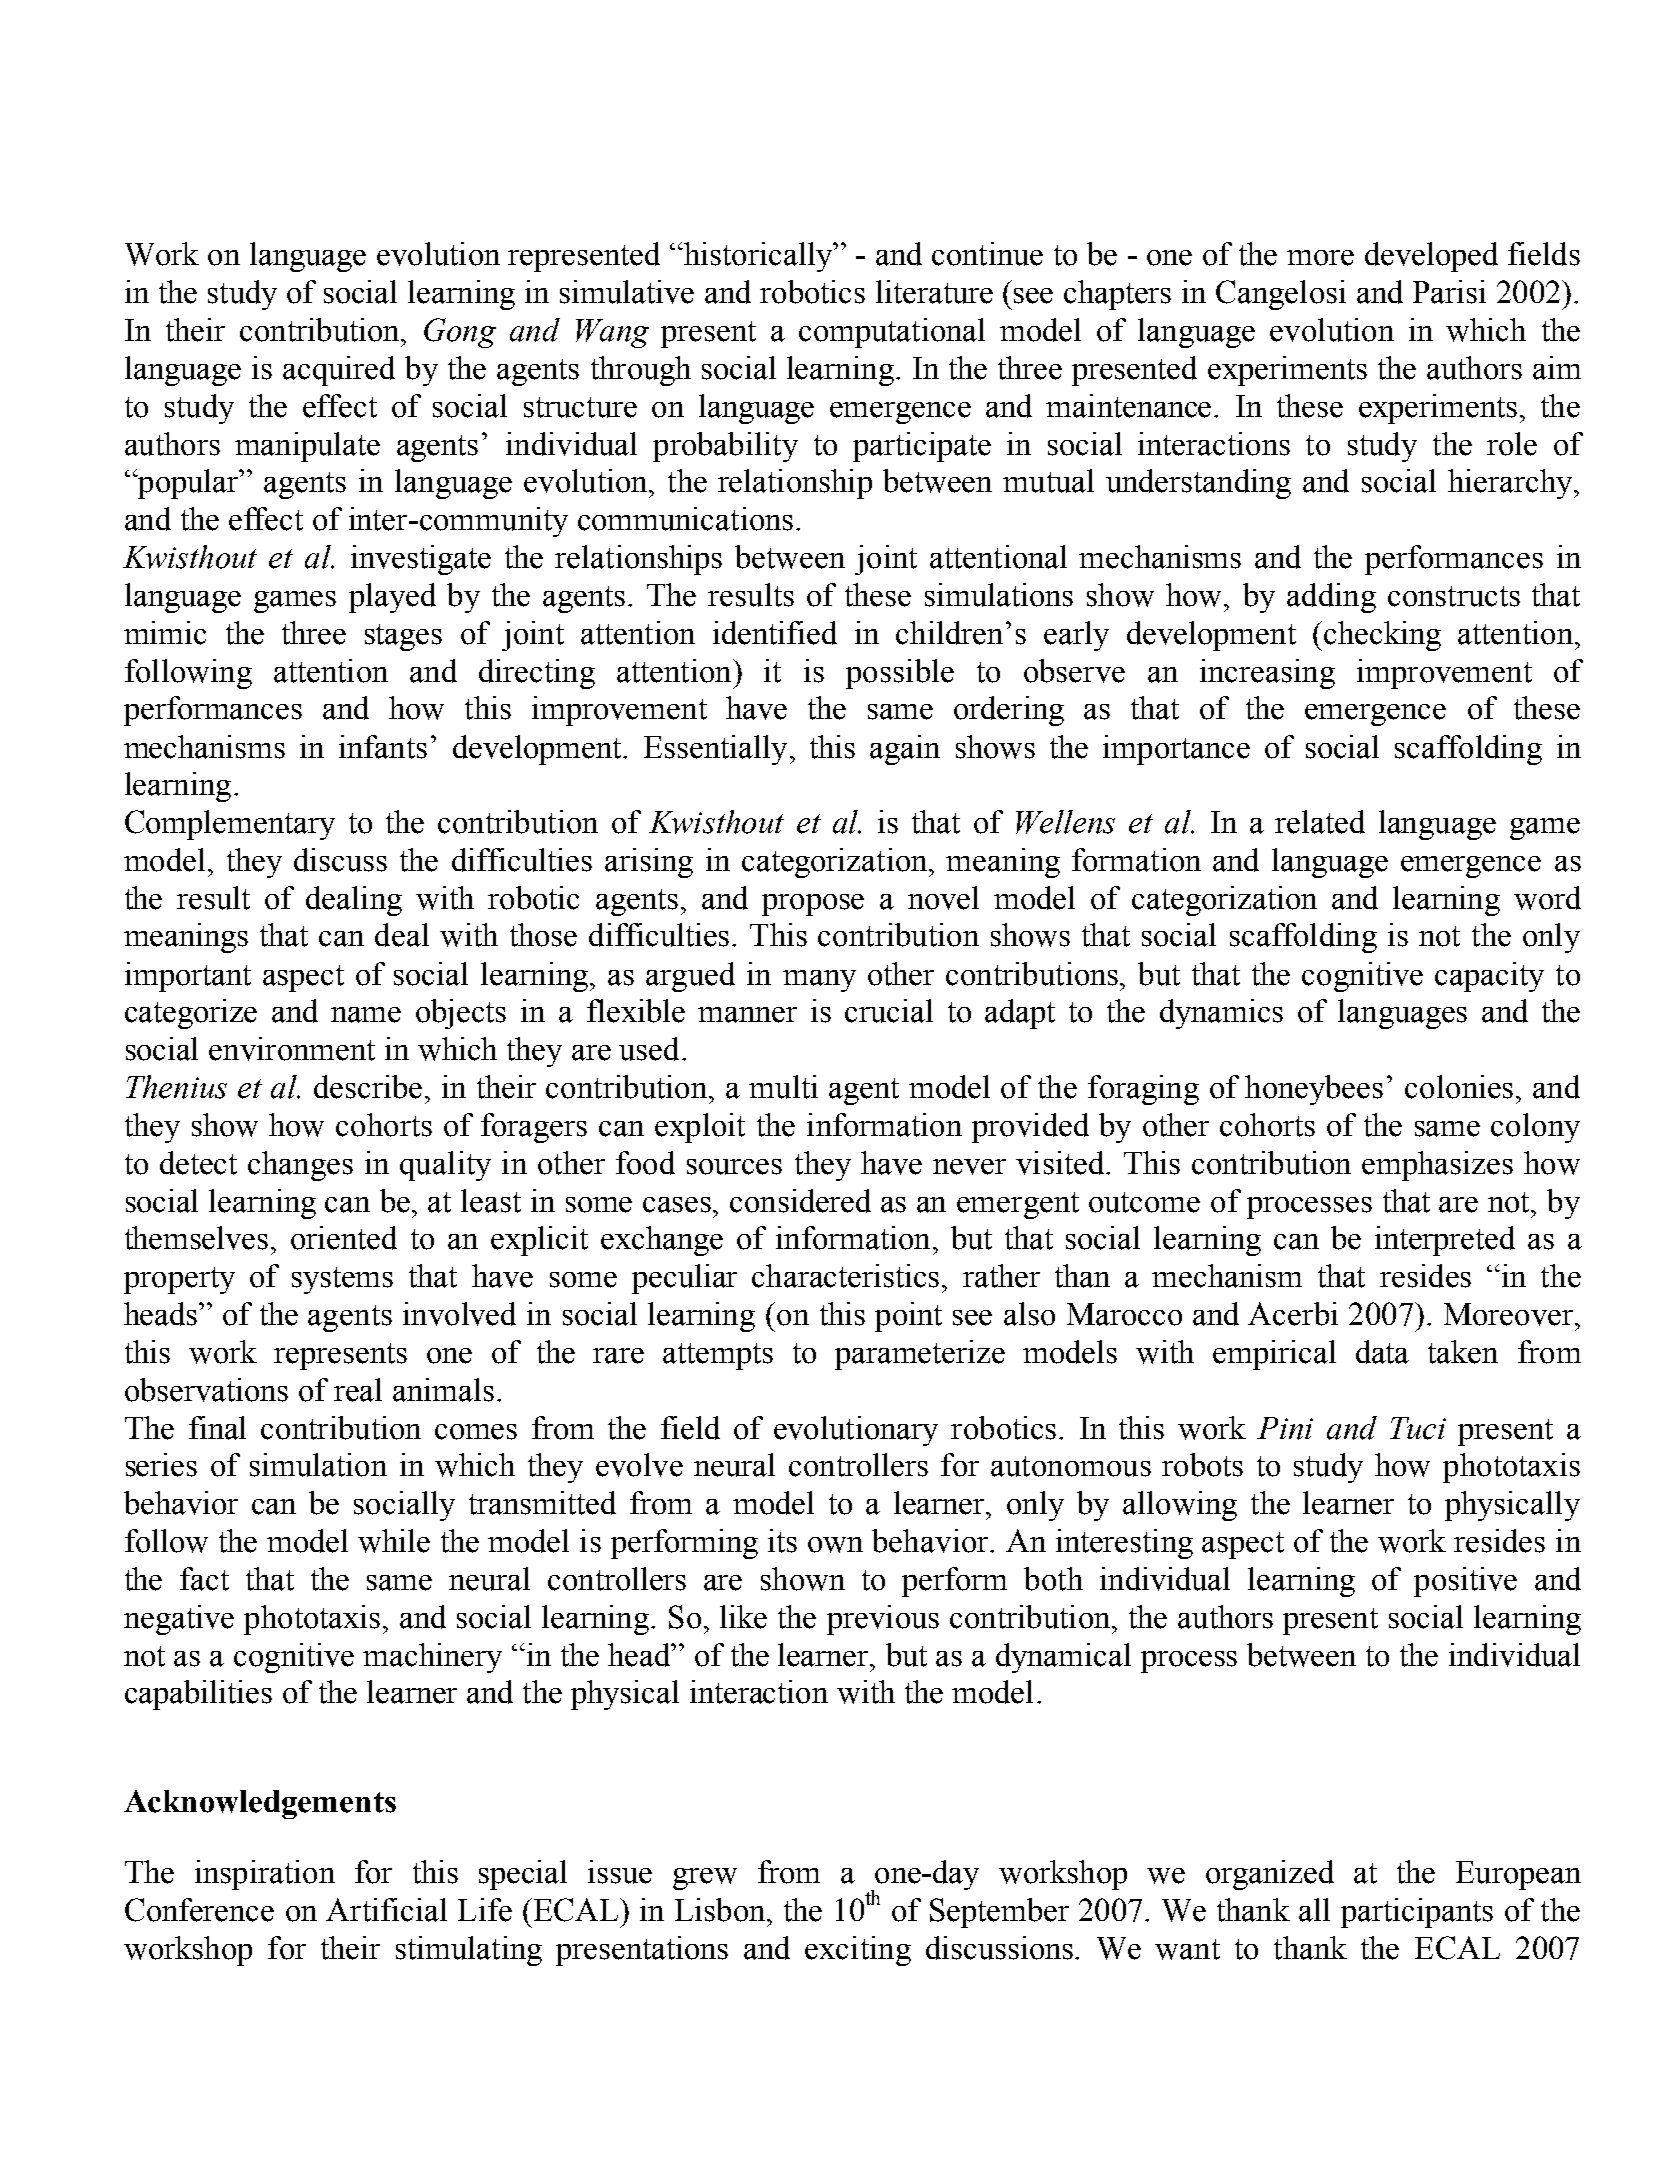  Describe the element at coordinates (920, 1355) in the screenshot. I see `parameterize` at that location.
